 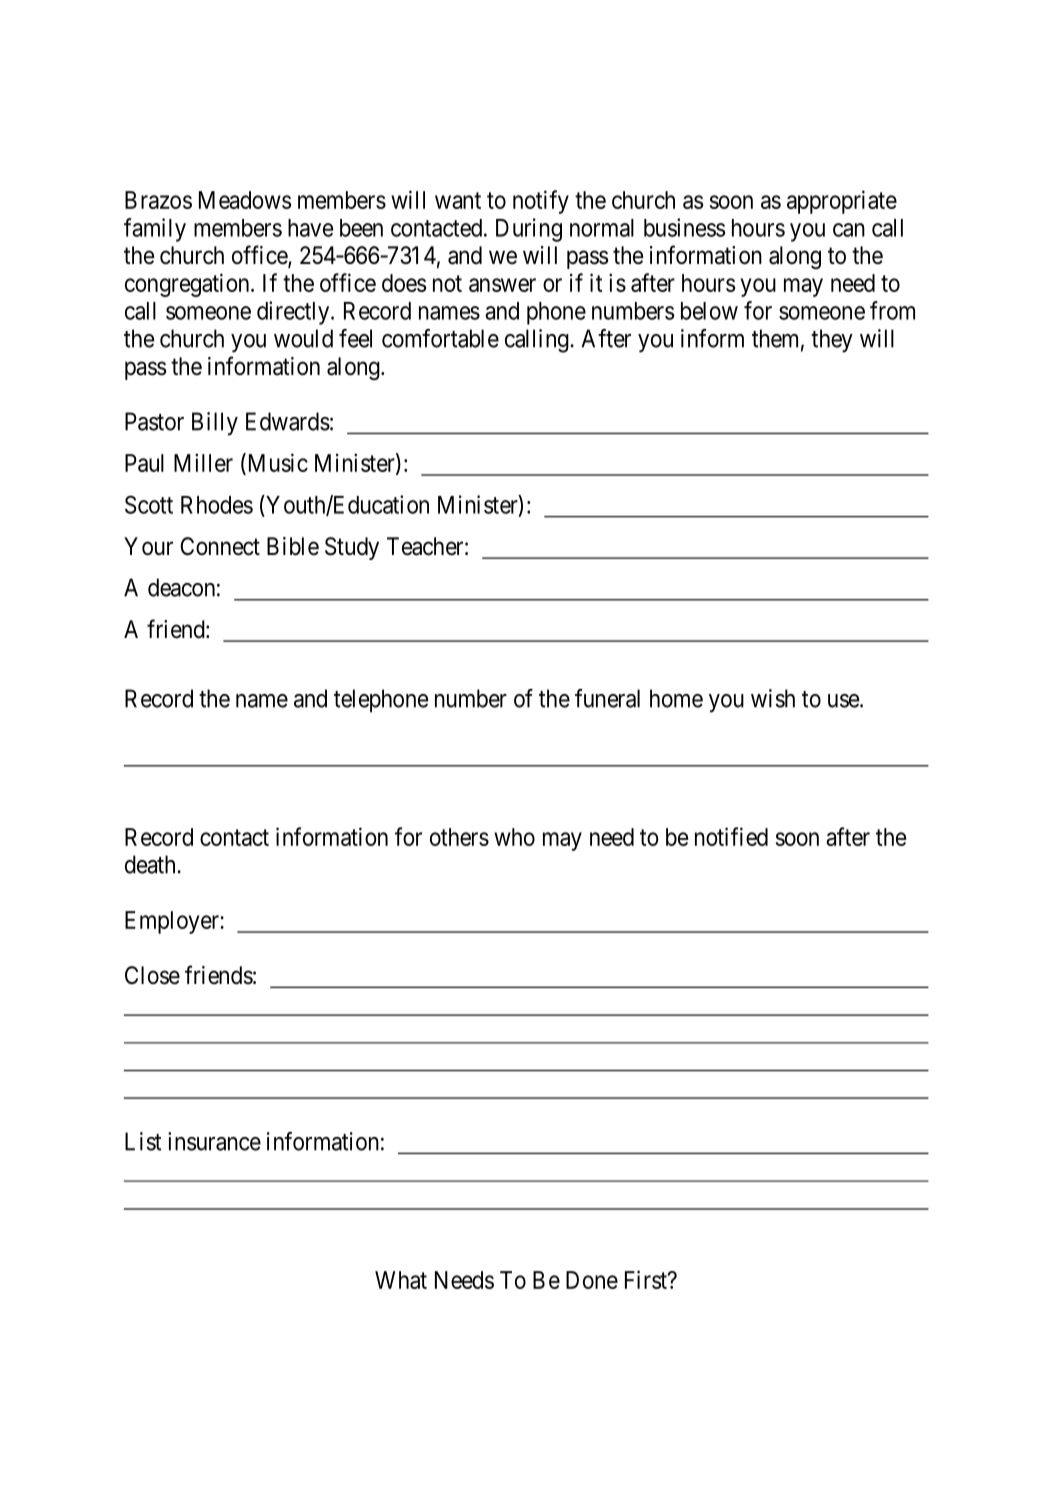 What do you see at coordinates (220, 546) in the page?
I see `Connect` at bounding box center [220, 546].
